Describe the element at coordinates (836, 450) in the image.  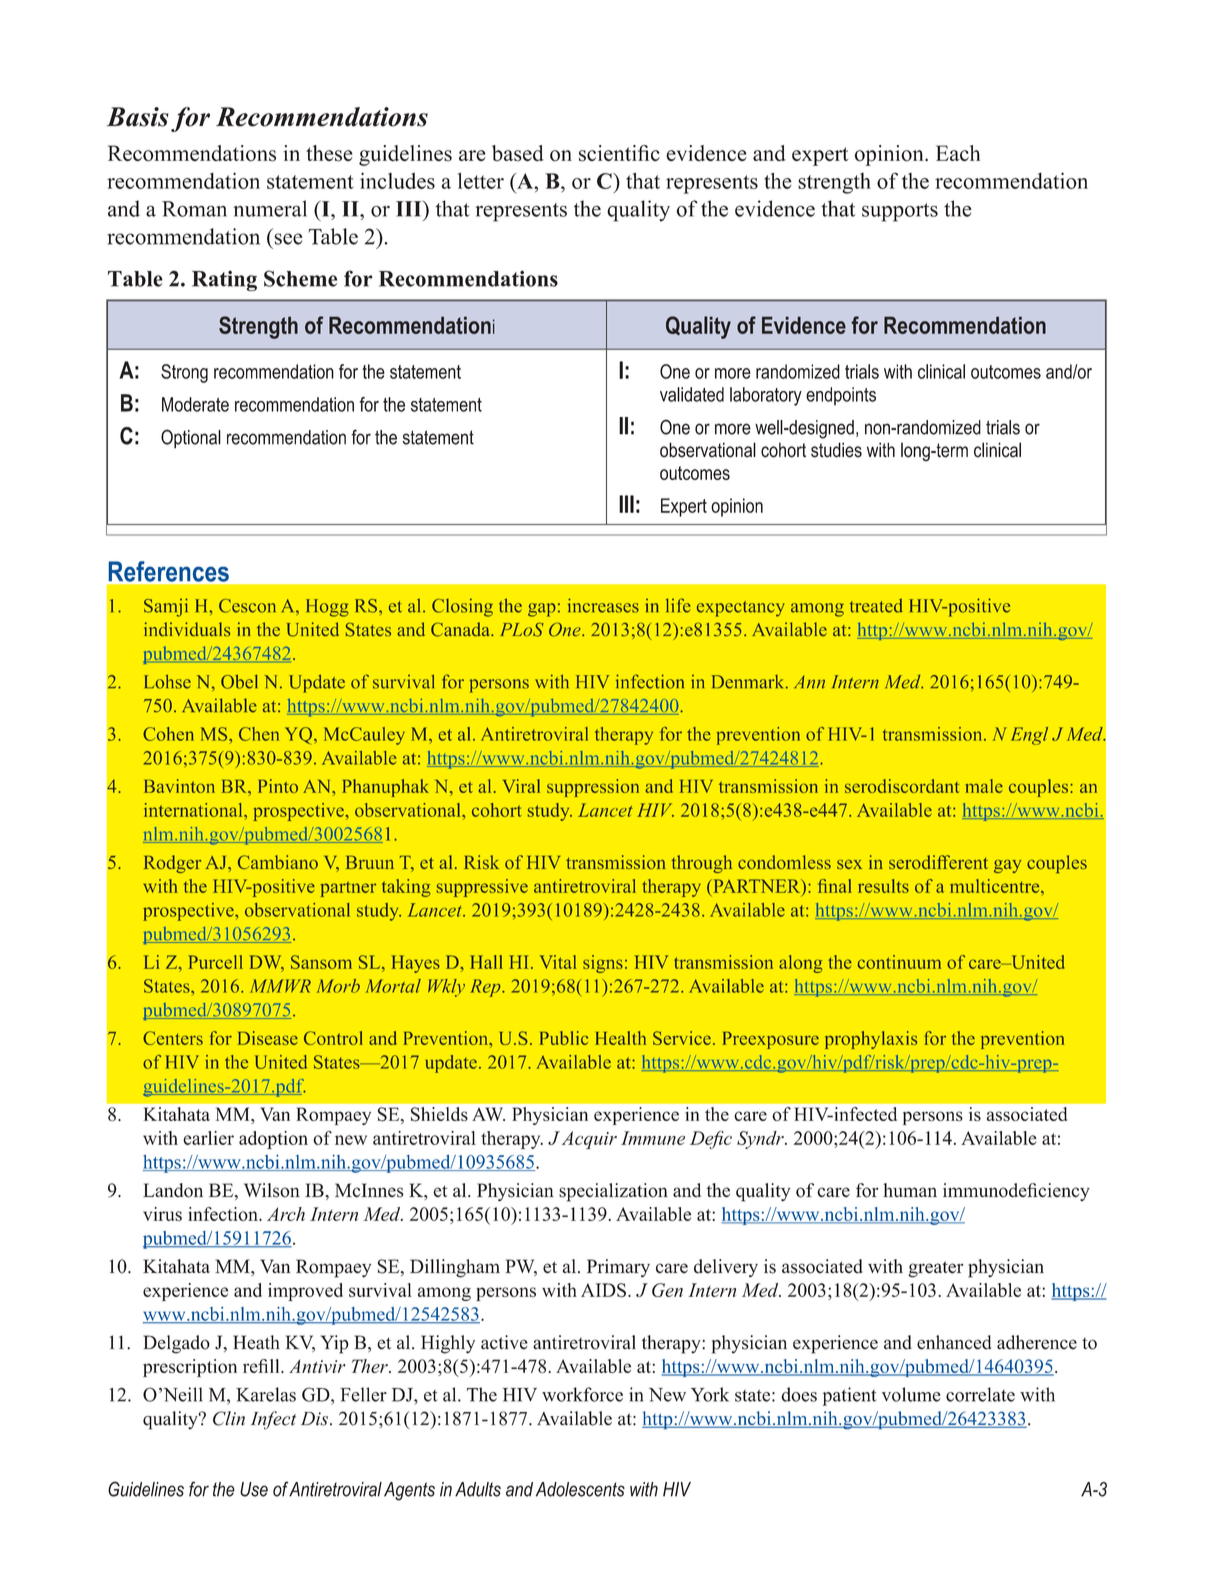
I see `studies` at that location.
